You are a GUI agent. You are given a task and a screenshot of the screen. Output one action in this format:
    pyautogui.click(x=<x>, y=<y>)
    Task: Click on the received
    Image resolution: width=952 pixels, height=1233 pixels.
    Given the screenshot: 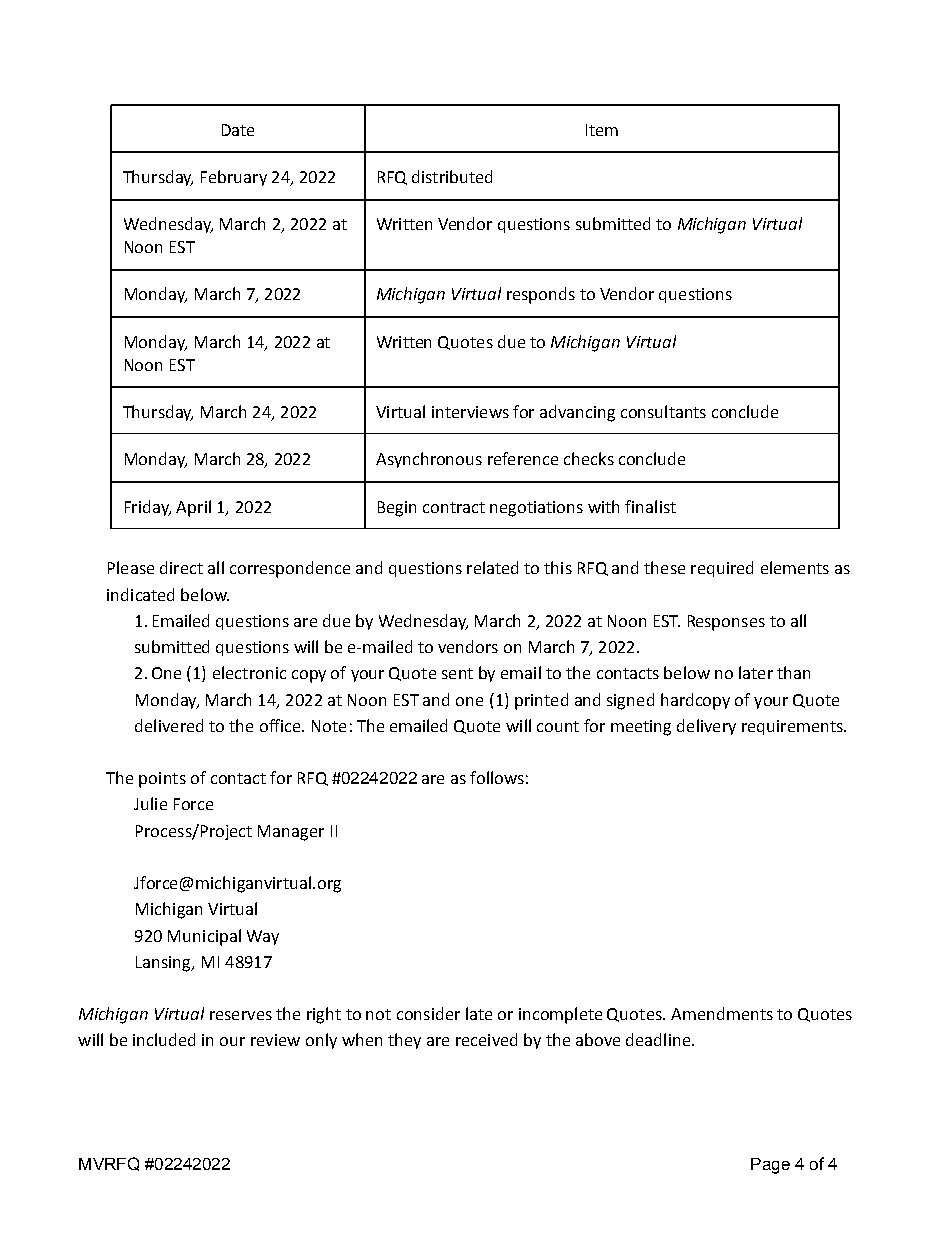 What is the action you would take?
    pyautogui.click(x=486, y=1039)
